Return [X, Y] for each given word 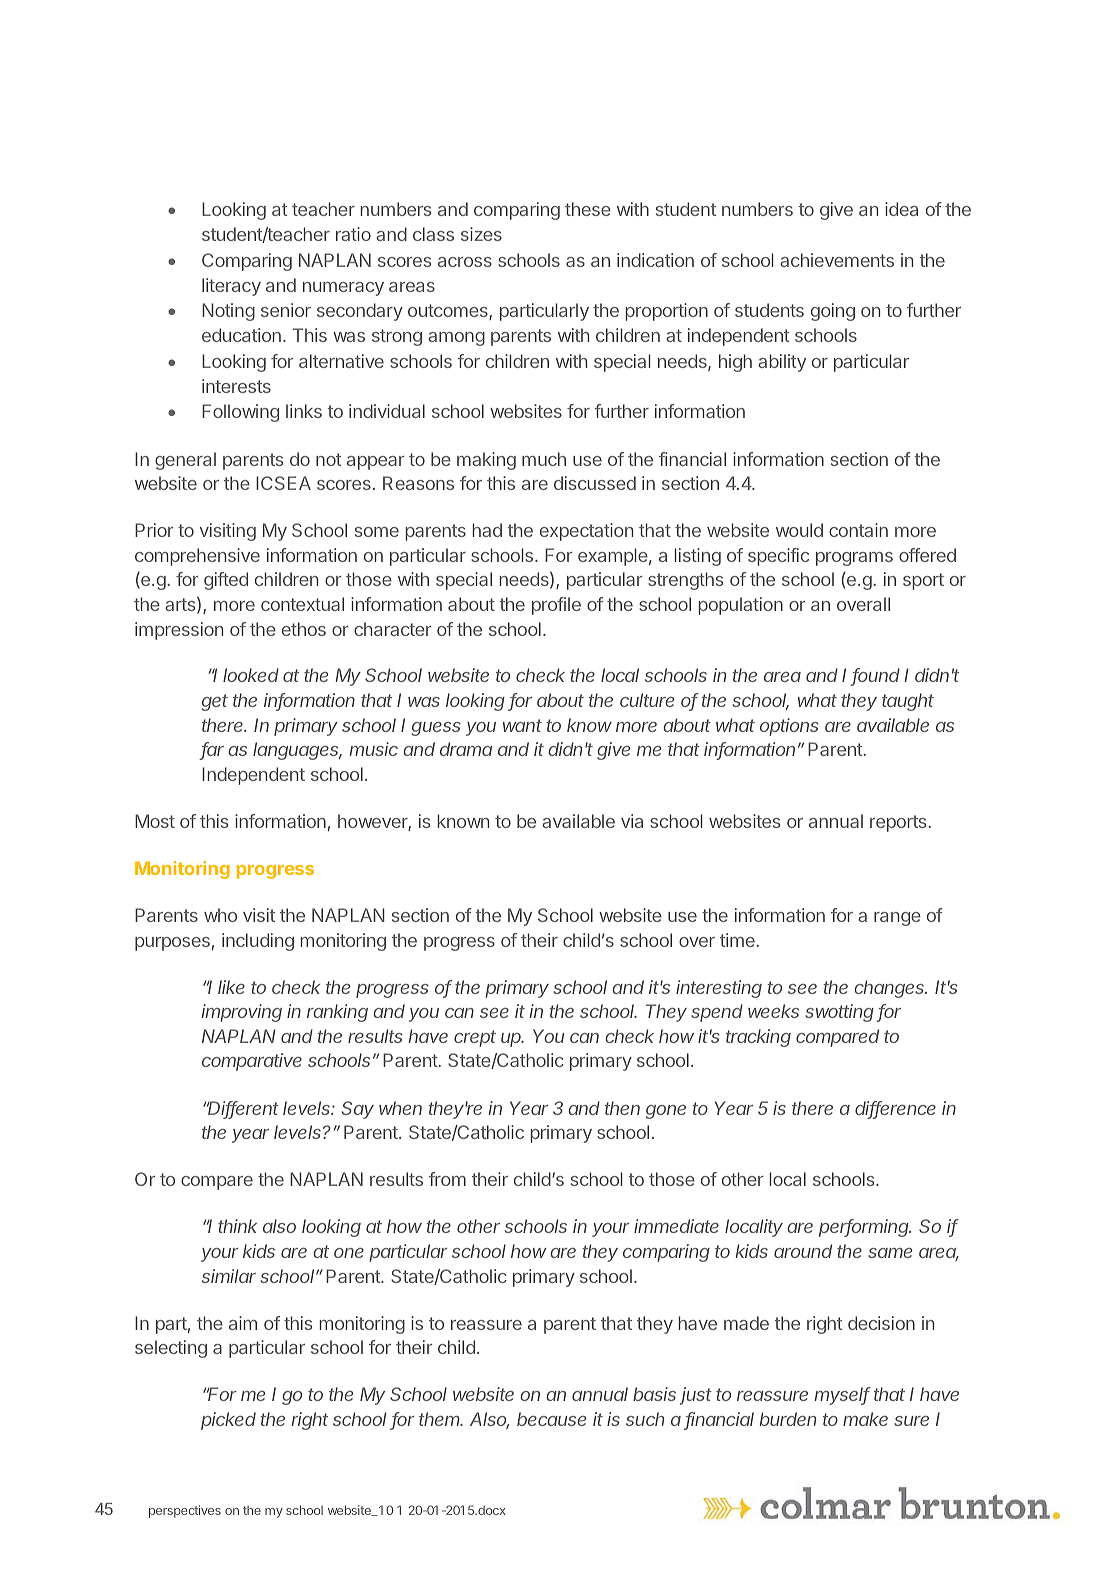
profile [556, 606]
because [551, 1419]
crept [475, 1038]
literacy [231, 287]
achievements [837, 260]
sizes [481, 234]
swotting [841, 1013]
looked [251, 675]
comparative [252, 1062]
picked [228, 1421]
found [875, 677]
